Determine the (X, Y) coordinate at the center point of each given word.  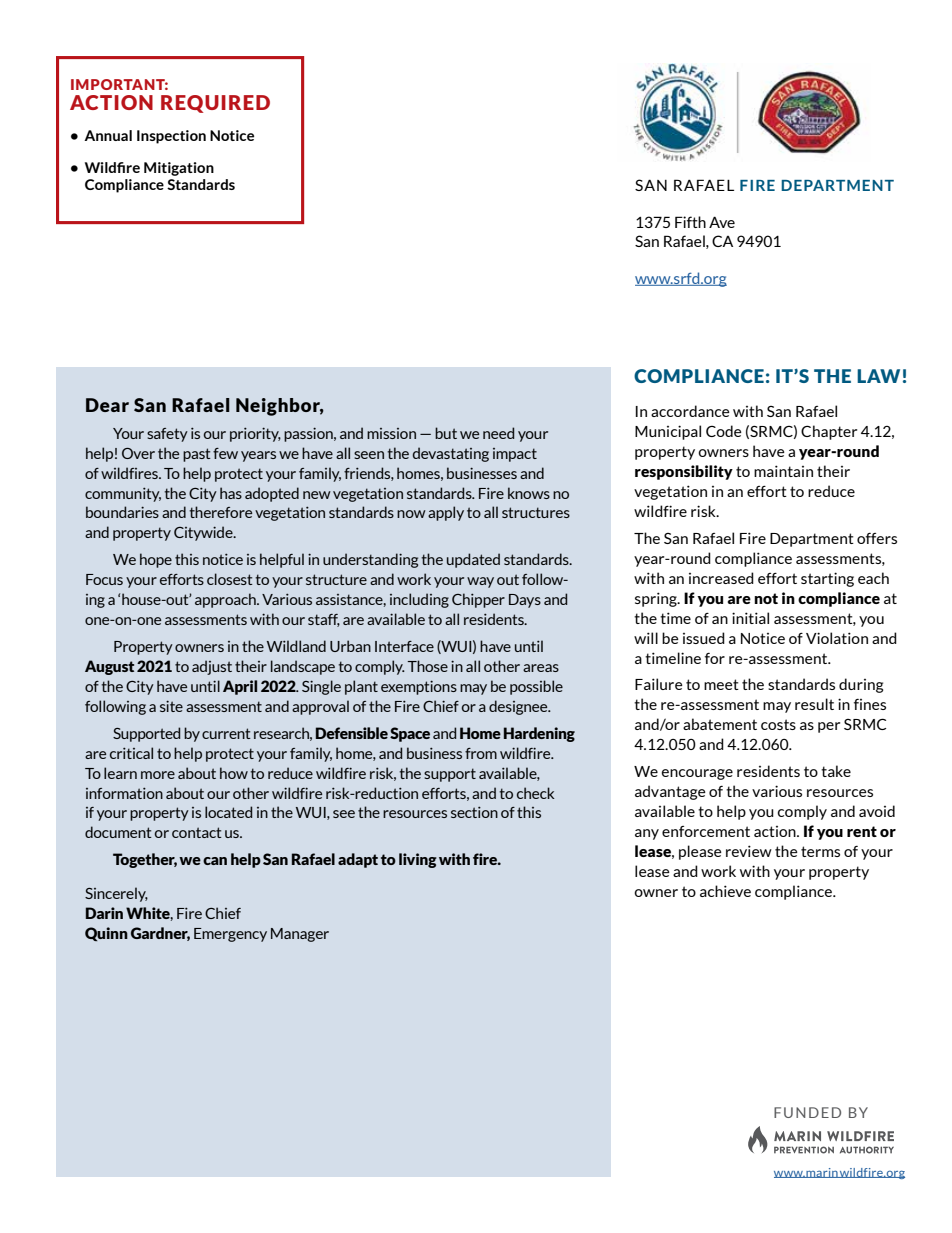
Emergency (230, 935)
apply (446, 513)
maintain (783, 471)
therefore (220, 512)
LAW (878, 376)
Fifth (690, 222)
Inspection (171, 137)
